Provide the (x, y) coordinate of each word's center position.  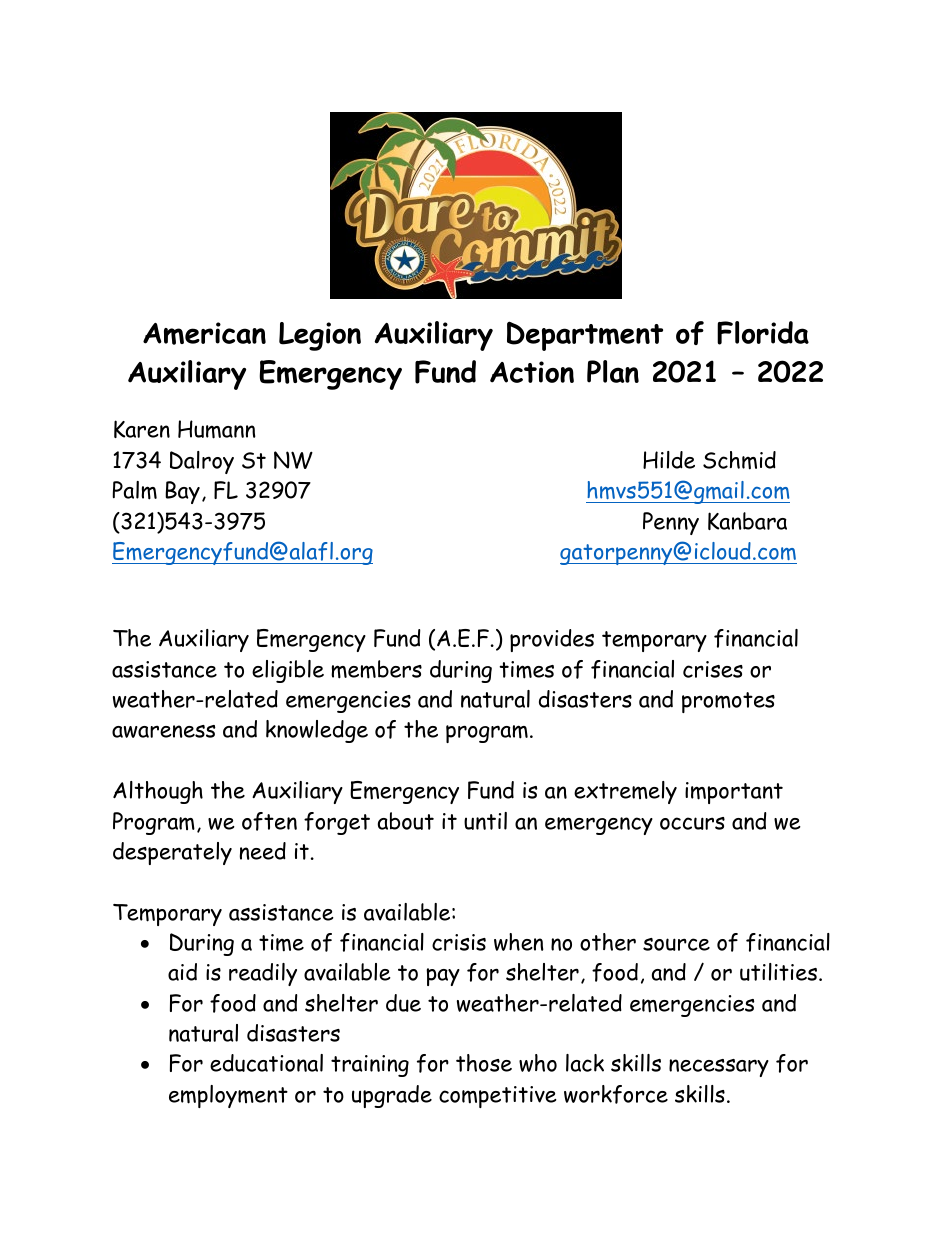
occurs (692, 823)
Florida (763, 333)
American (204, 333)
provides (552, 640)
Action (532, 372)
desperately (172, 853)
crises (713, 669)
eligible (288, 671)
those (484, 1063)
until (485, 821)
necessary (719, 1068)
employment (228, 1096)
